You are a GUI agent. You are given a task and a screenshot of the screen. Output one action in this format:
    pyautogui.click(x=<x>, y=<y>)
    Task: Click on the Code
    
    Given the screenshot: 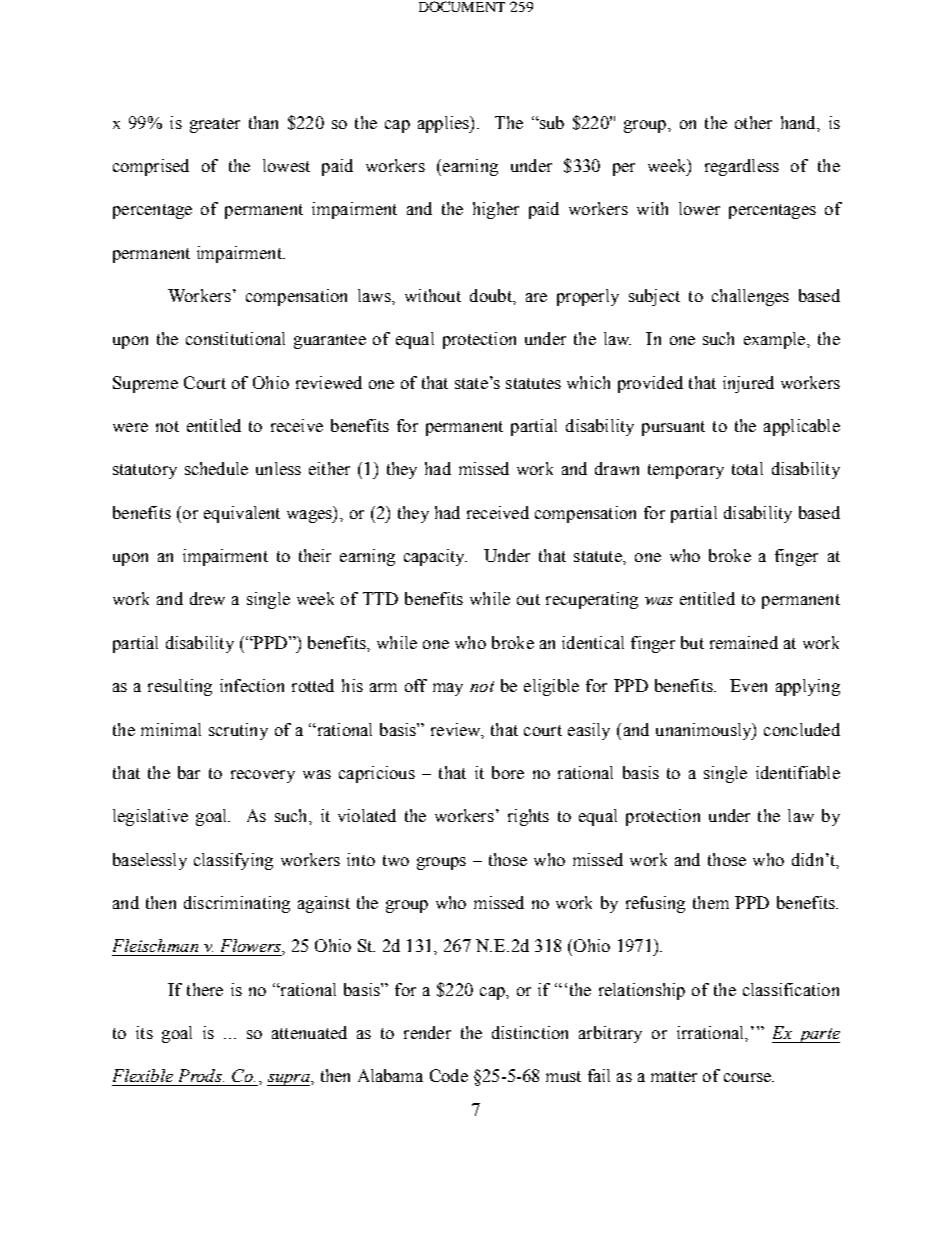 What is the action you would take?
    pyautogui.click(x=449, y=1075)
